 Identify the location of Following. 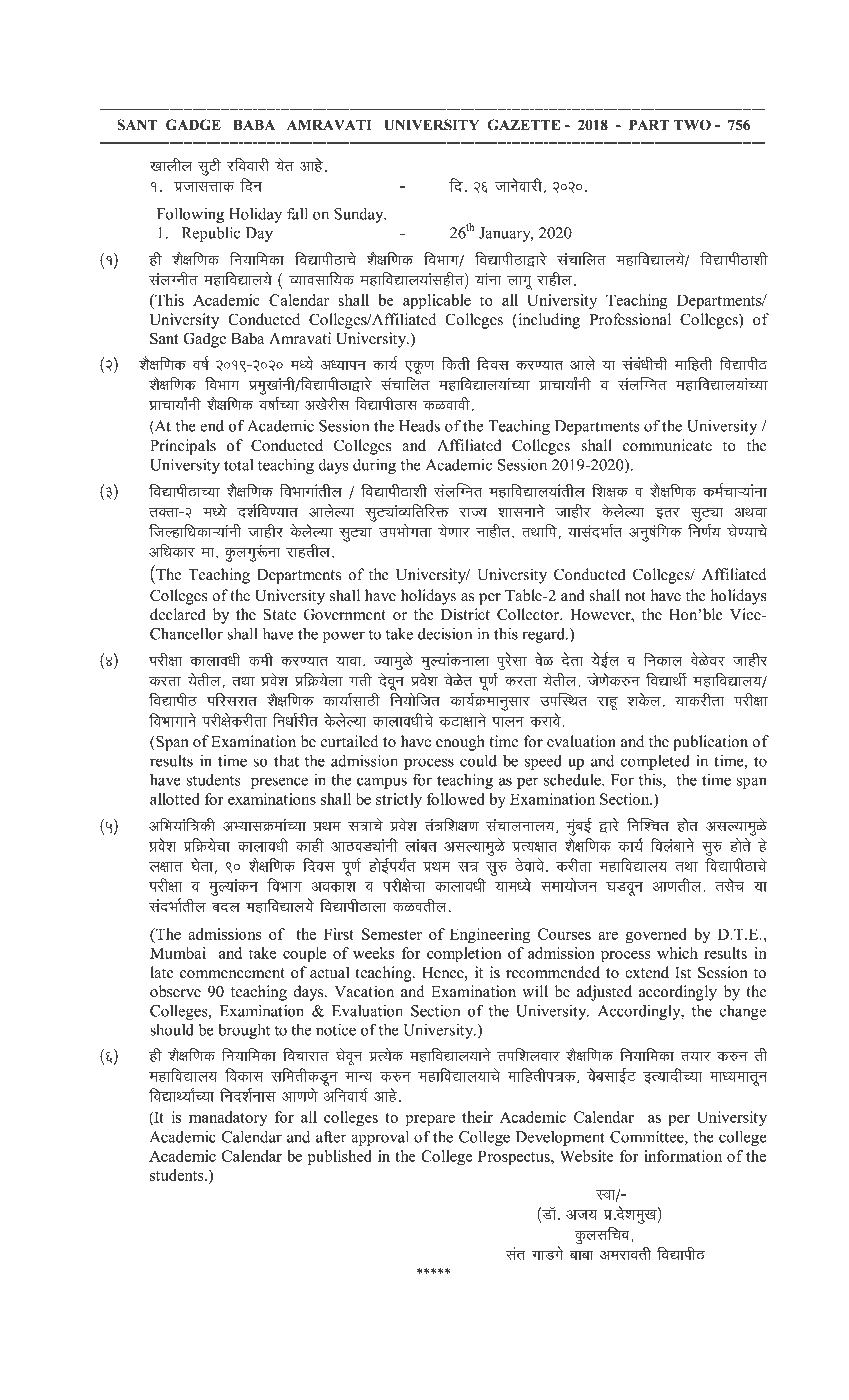
(190, 215).
